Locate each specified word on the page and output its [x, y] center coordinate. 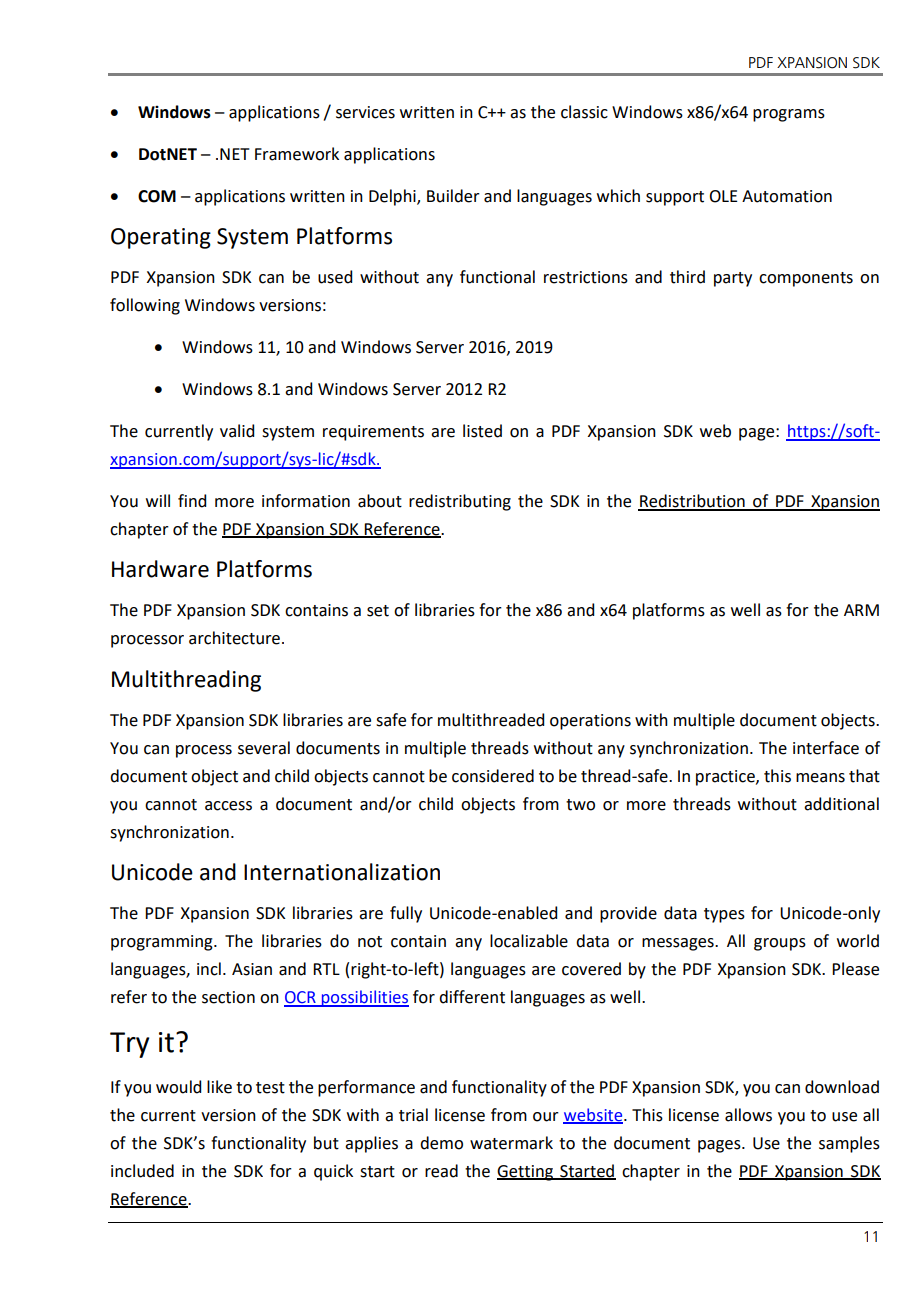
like [219, 1087]
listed [482, 431]
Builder [453, 196]
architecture [234, 638]
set [378, 611]
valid [237, 431]
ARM [861, 610]
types [724, 915]
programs [789, 115]
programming [163, 943]
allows [748, 1115]
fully [406, 914]
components [806, 279]
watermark [511, 1143]
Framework [297, 154]
